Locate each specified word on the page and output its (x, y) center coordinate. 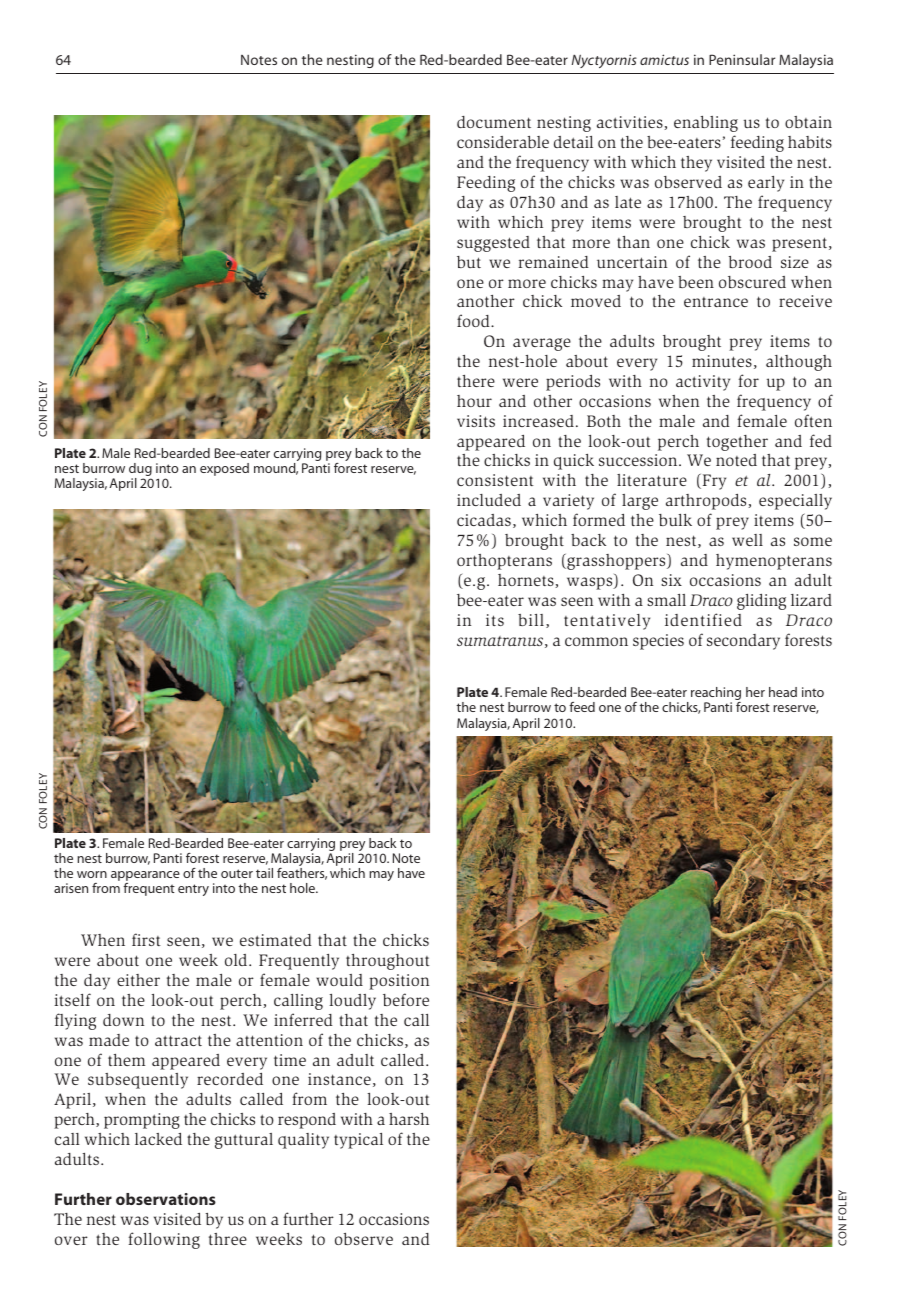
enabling (706, 124)
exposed (224, 469)
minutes (722, 361)
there (476, 381)
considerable (503, 142)
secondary (743, 642)
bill (531, 620)
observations (166, 1199)
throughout (388, 962)
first (146, 939)
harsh (409, 1119)
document (494, 122)
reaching (716, 695)
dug (140, 471)
